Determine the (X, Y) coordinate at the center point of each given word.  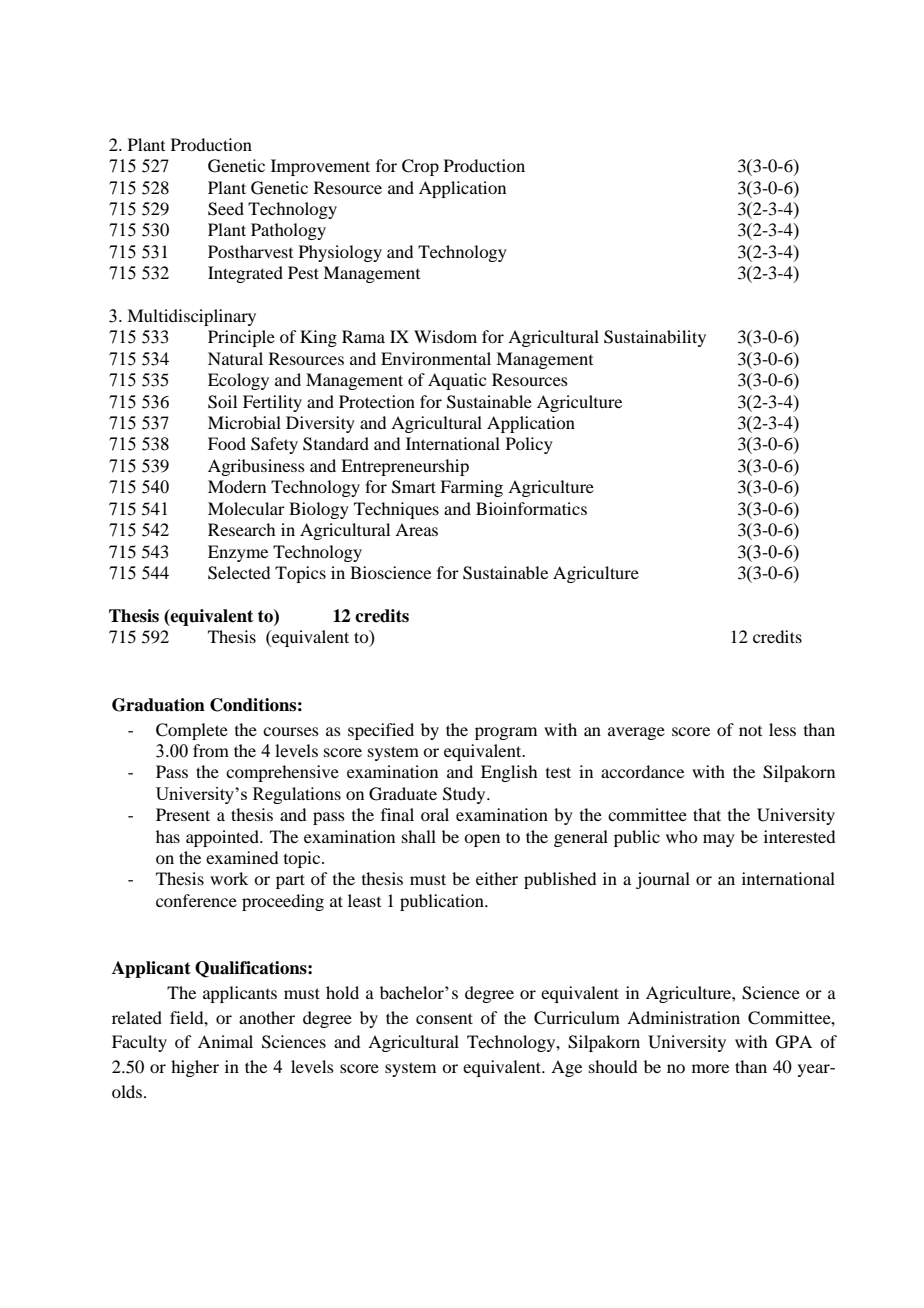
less (782, 729)
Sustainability (655, 338)
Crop (420, 167)
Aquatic (457, 381)
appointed (223, 838)
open (482, 840)
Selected (239, 573)
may (719, 840)
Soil (222, 402)
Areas (416, 529)
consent (444, 1018)
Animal (225, 1041)
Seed (226, 209)
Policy (529, 445)
